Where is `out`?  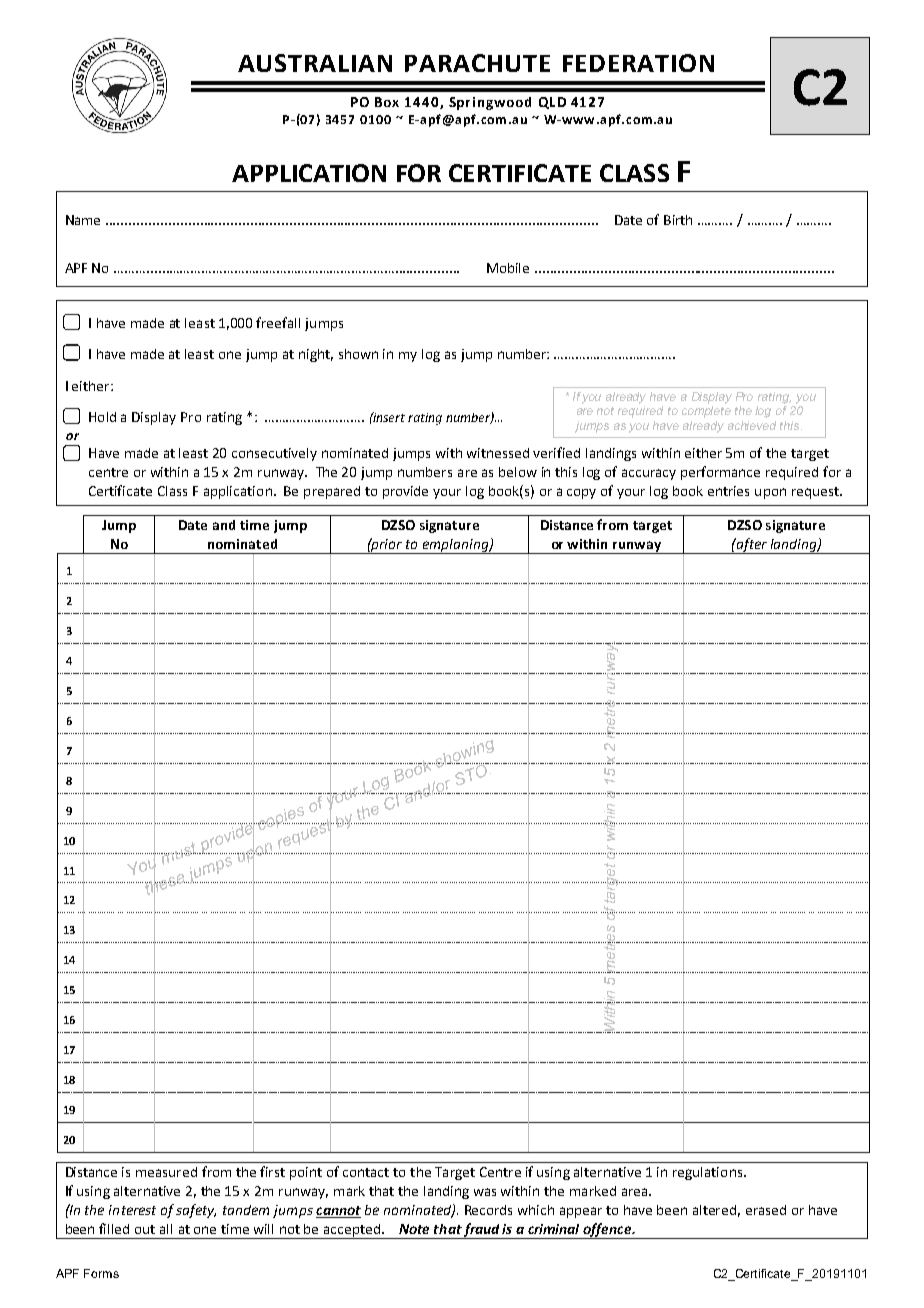 out is located at coordinates (145, 1229).
